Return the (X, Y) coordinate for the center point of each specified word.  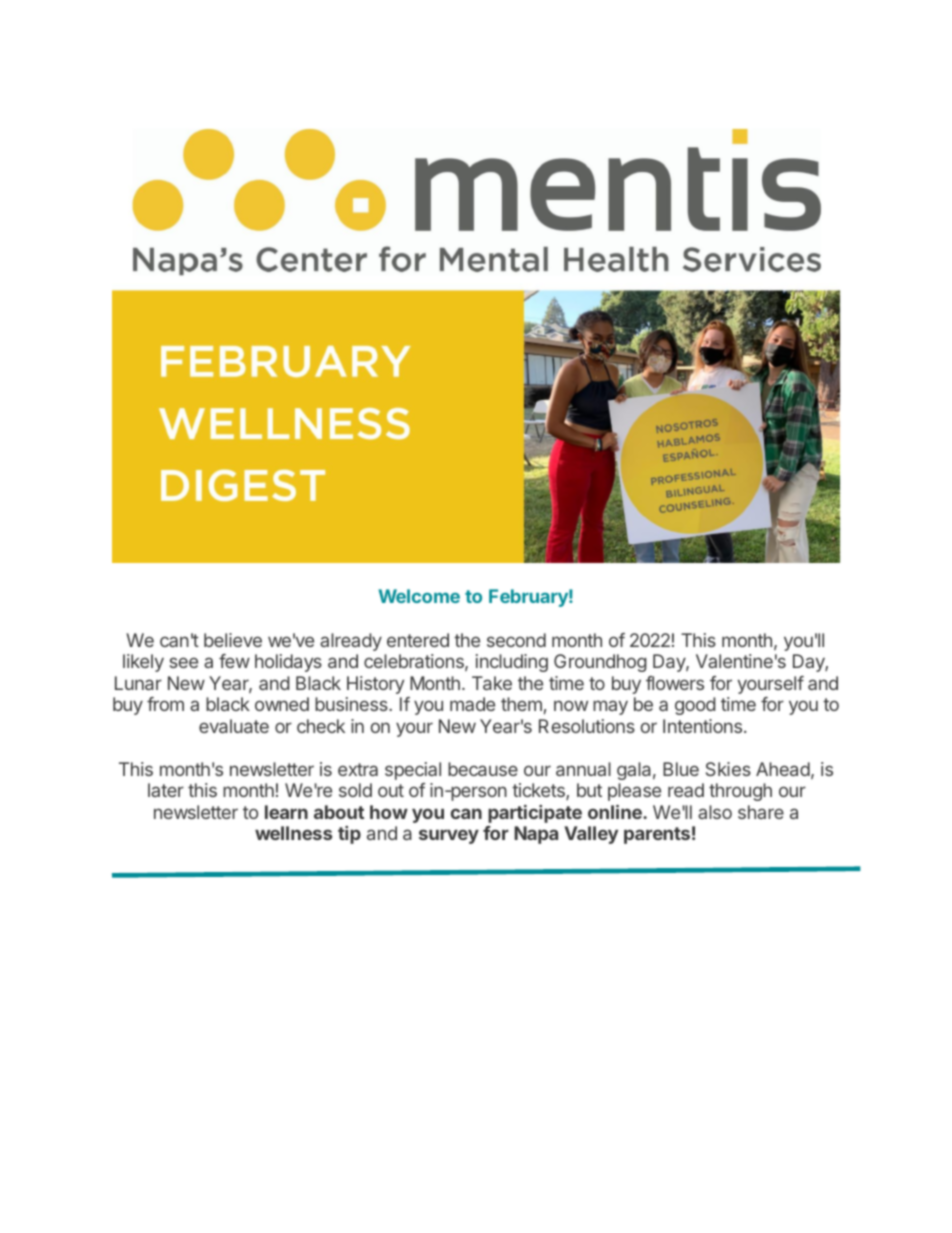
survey (449, 836)
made (472, 704)
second (516, 640)
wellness (293, 833)
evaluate (234, 726)
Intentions (704, 726)
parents (657, 835)
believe (233, 640)
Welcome (419, 596)
